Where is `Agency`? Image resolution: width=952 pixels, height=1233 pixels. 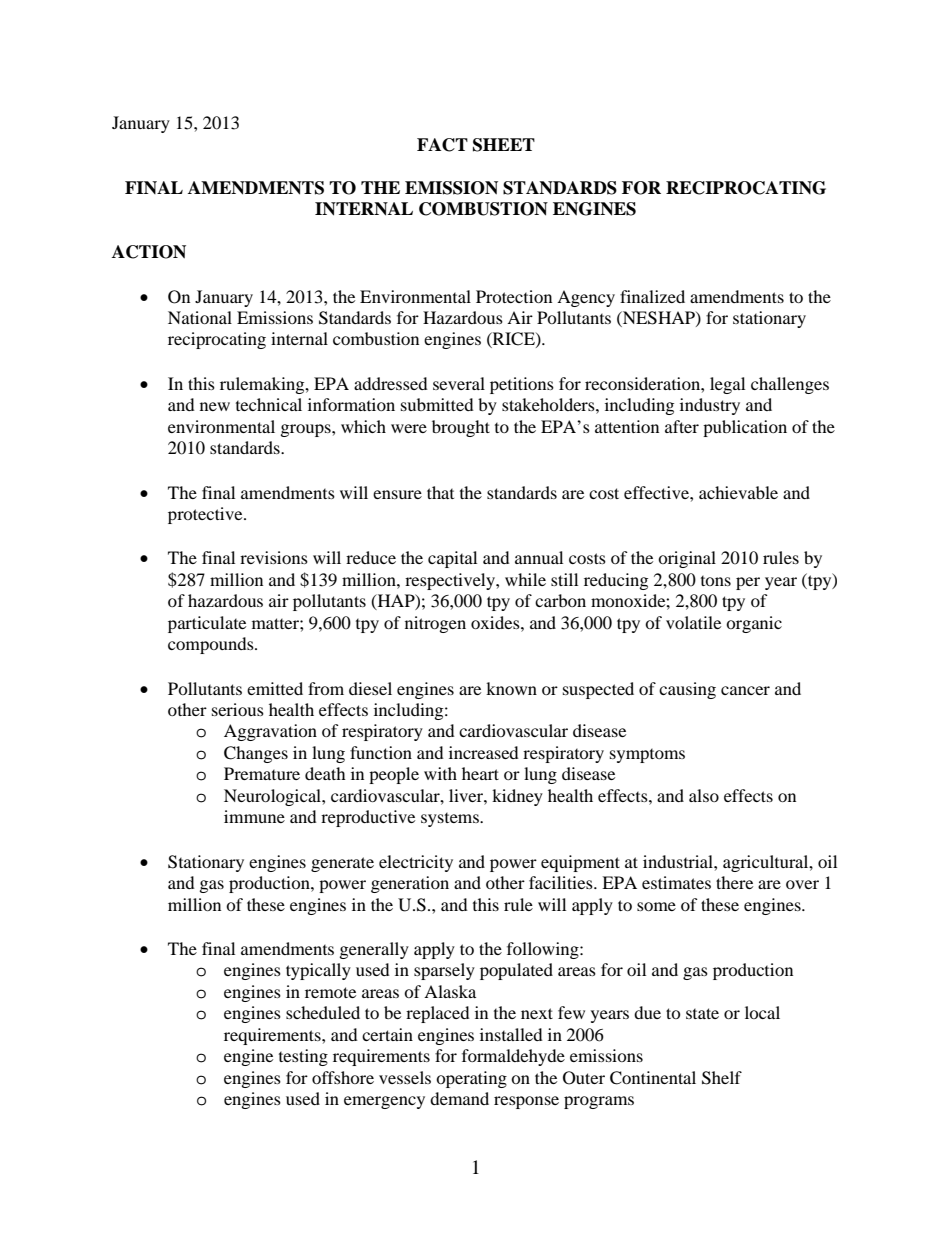 Agency is located at coordinates (586, 298).
